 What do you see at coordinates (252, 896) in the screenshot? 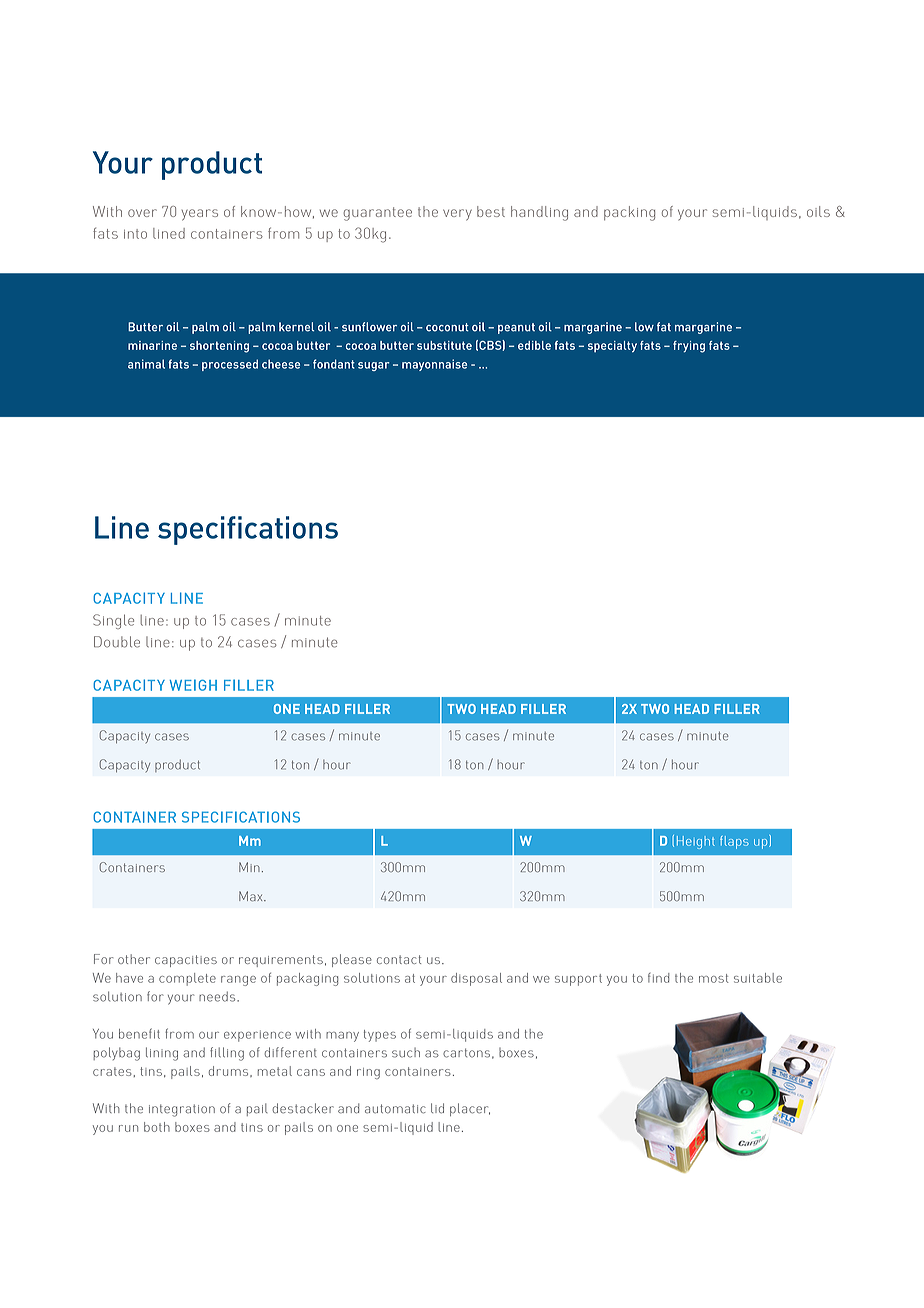
I see `Max` at bounding box center [252, 896].
